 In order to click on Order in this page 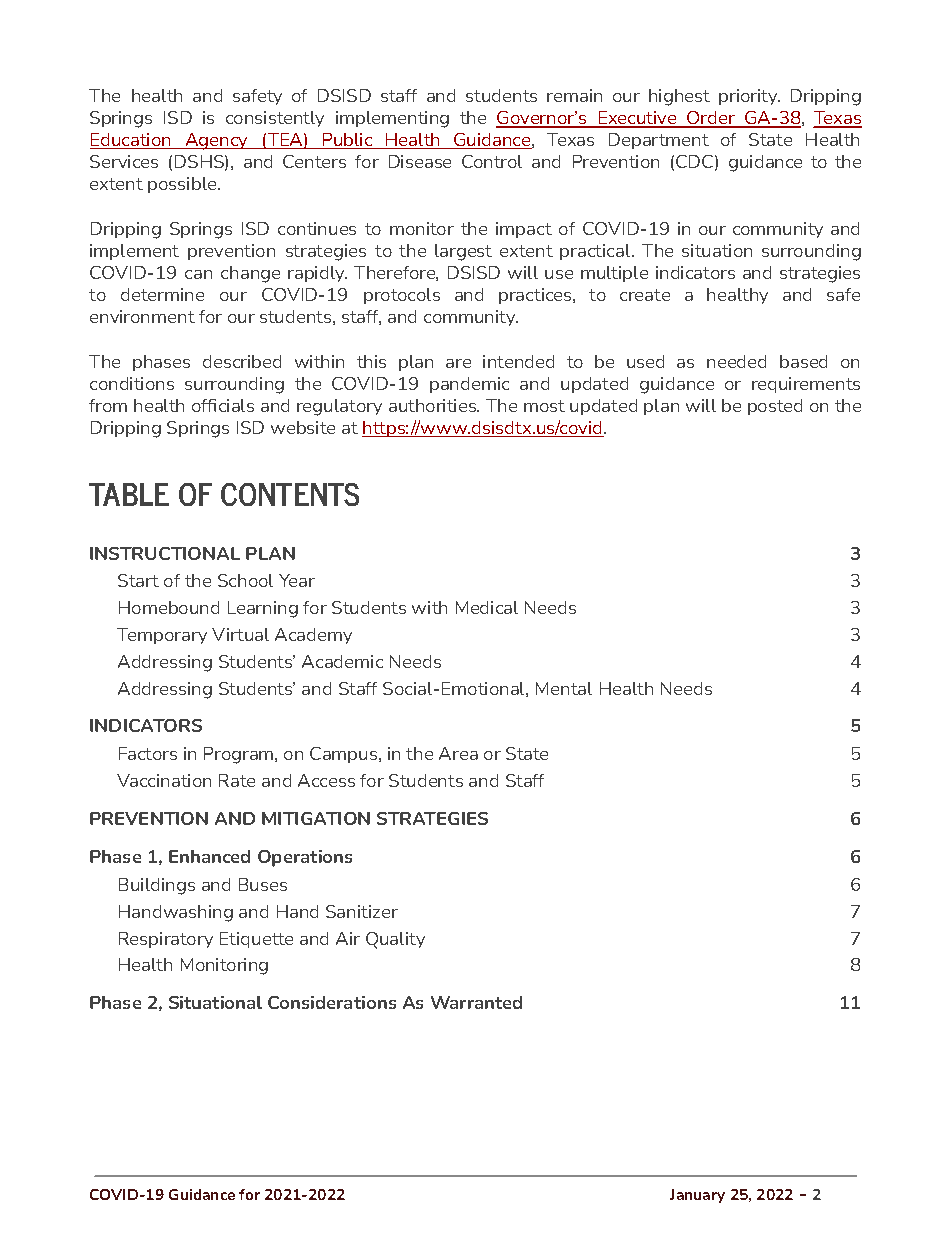, I will do `click(711, 119)`.
